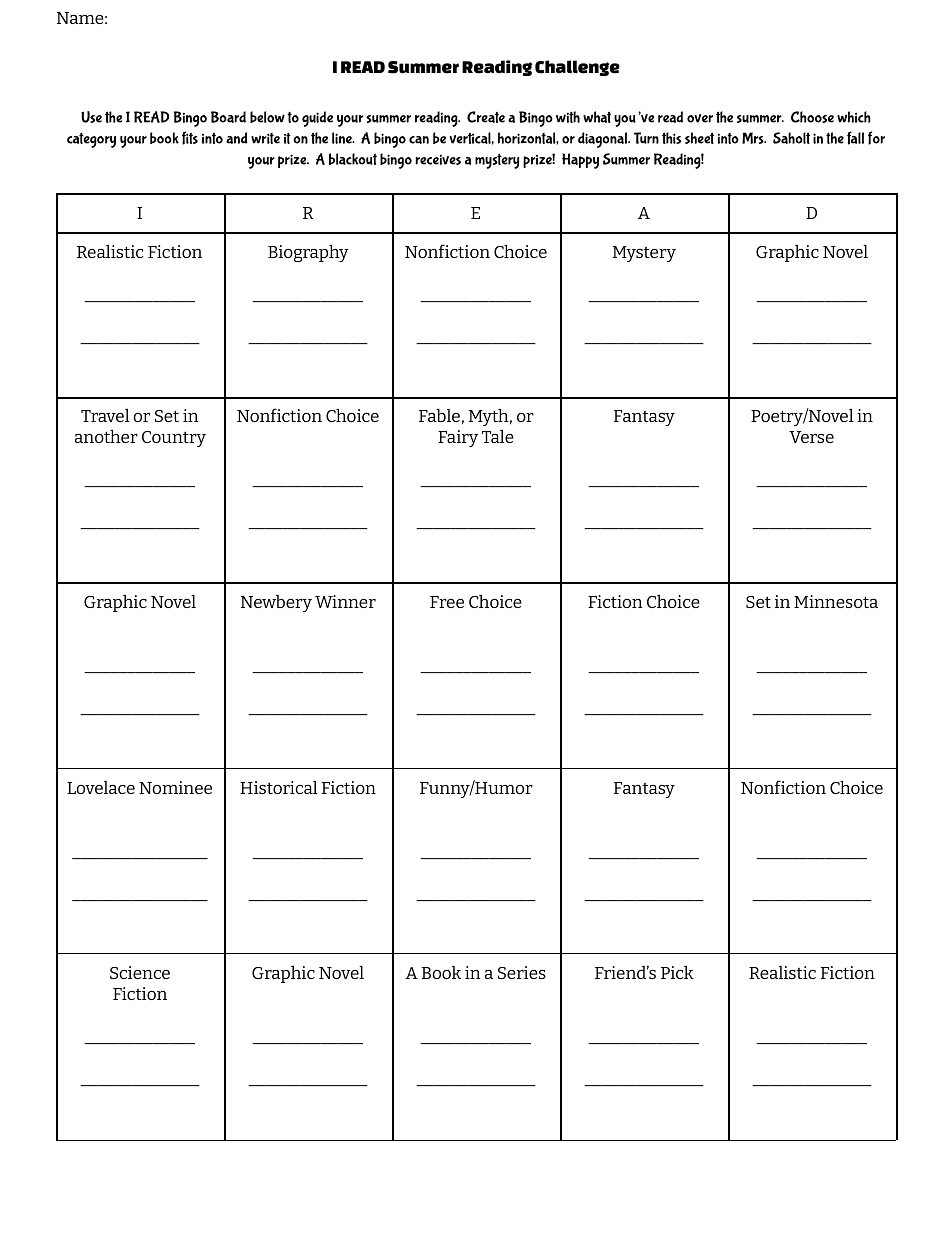  Describe the element at coordinates (439, 415) in the screenshot. I see `Fable` at that location.
